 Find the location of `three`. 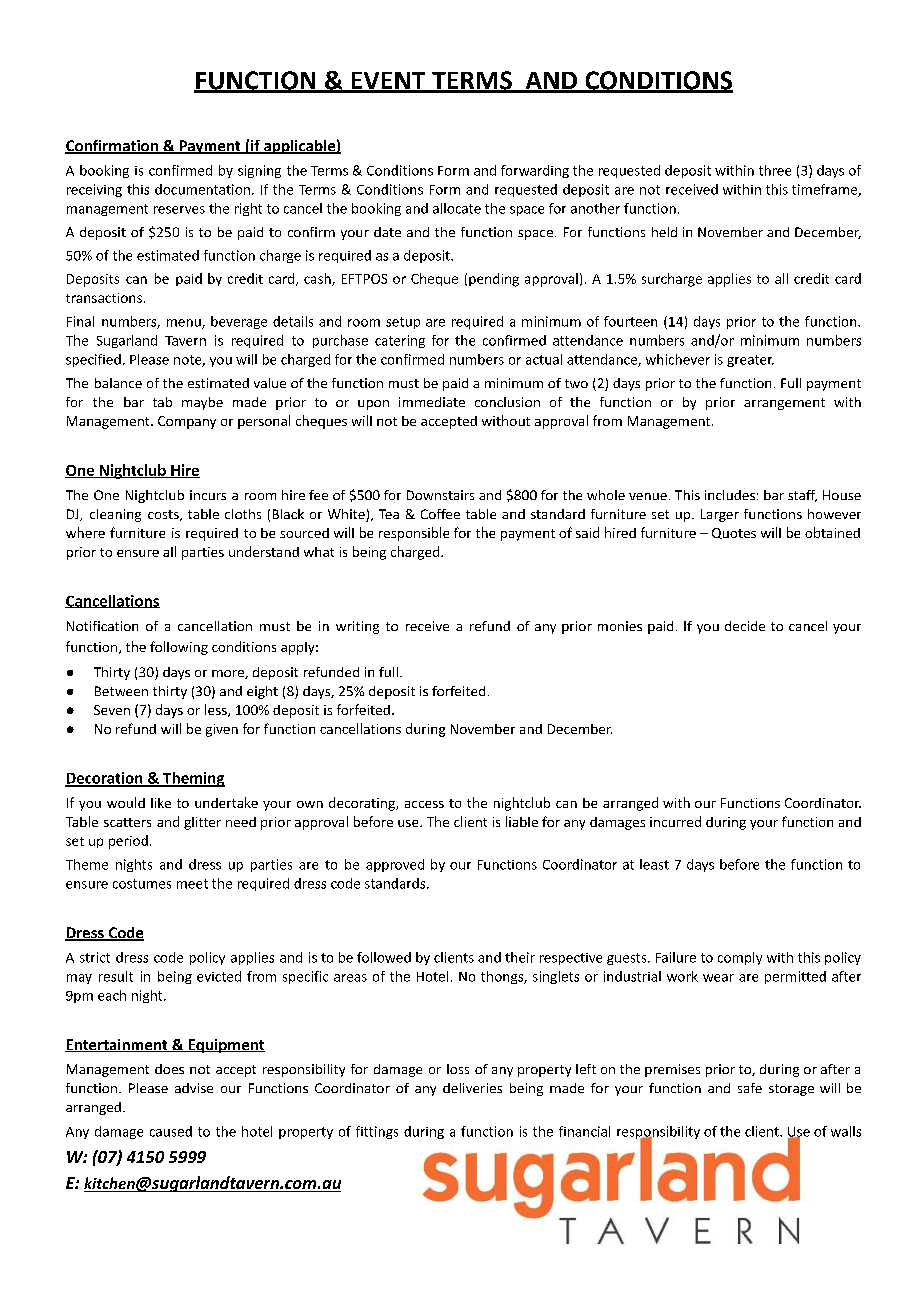

three is located at coordinates (775, 170).
